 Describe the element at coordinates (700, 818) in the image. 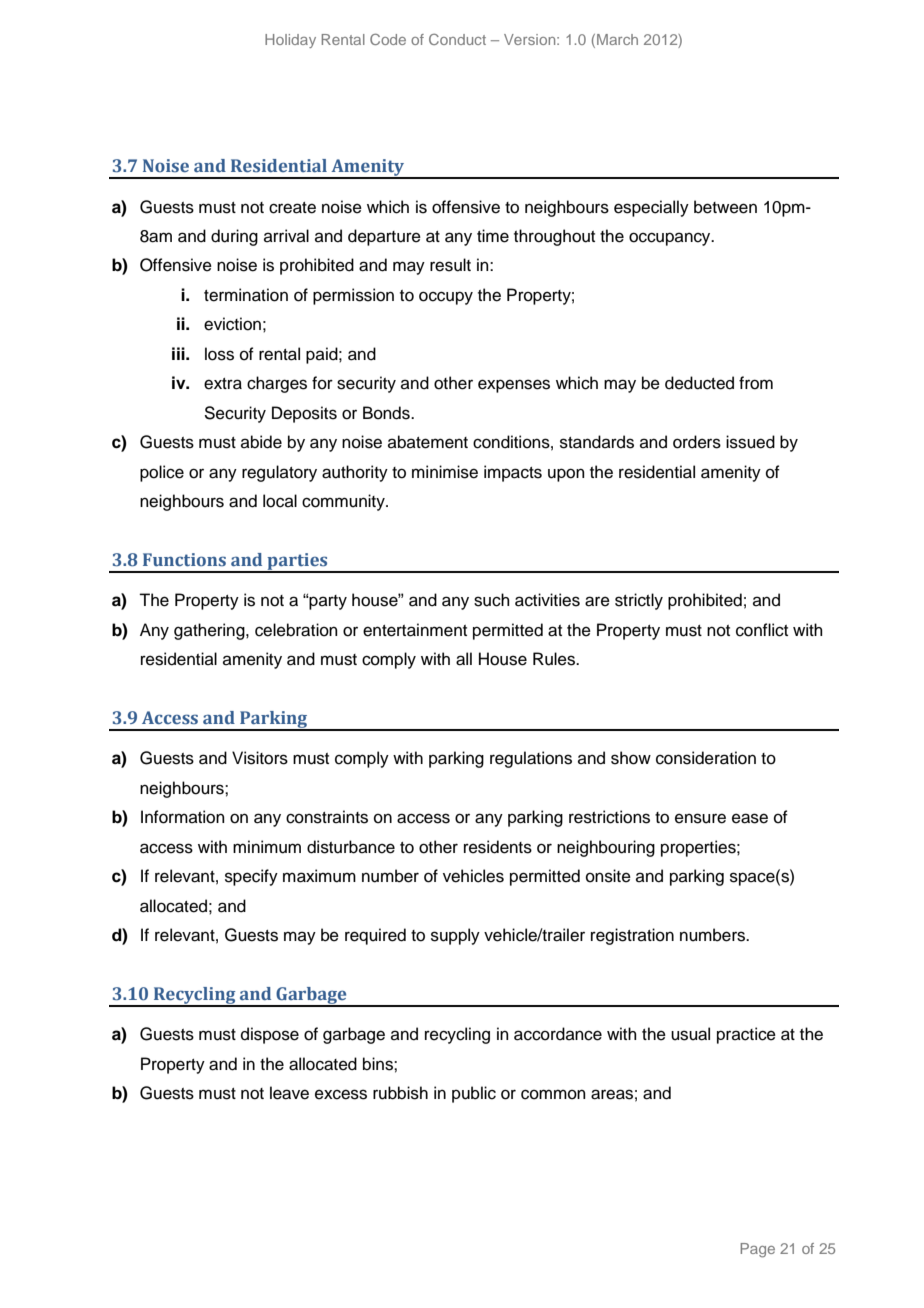

I see `ensure` at that location.
